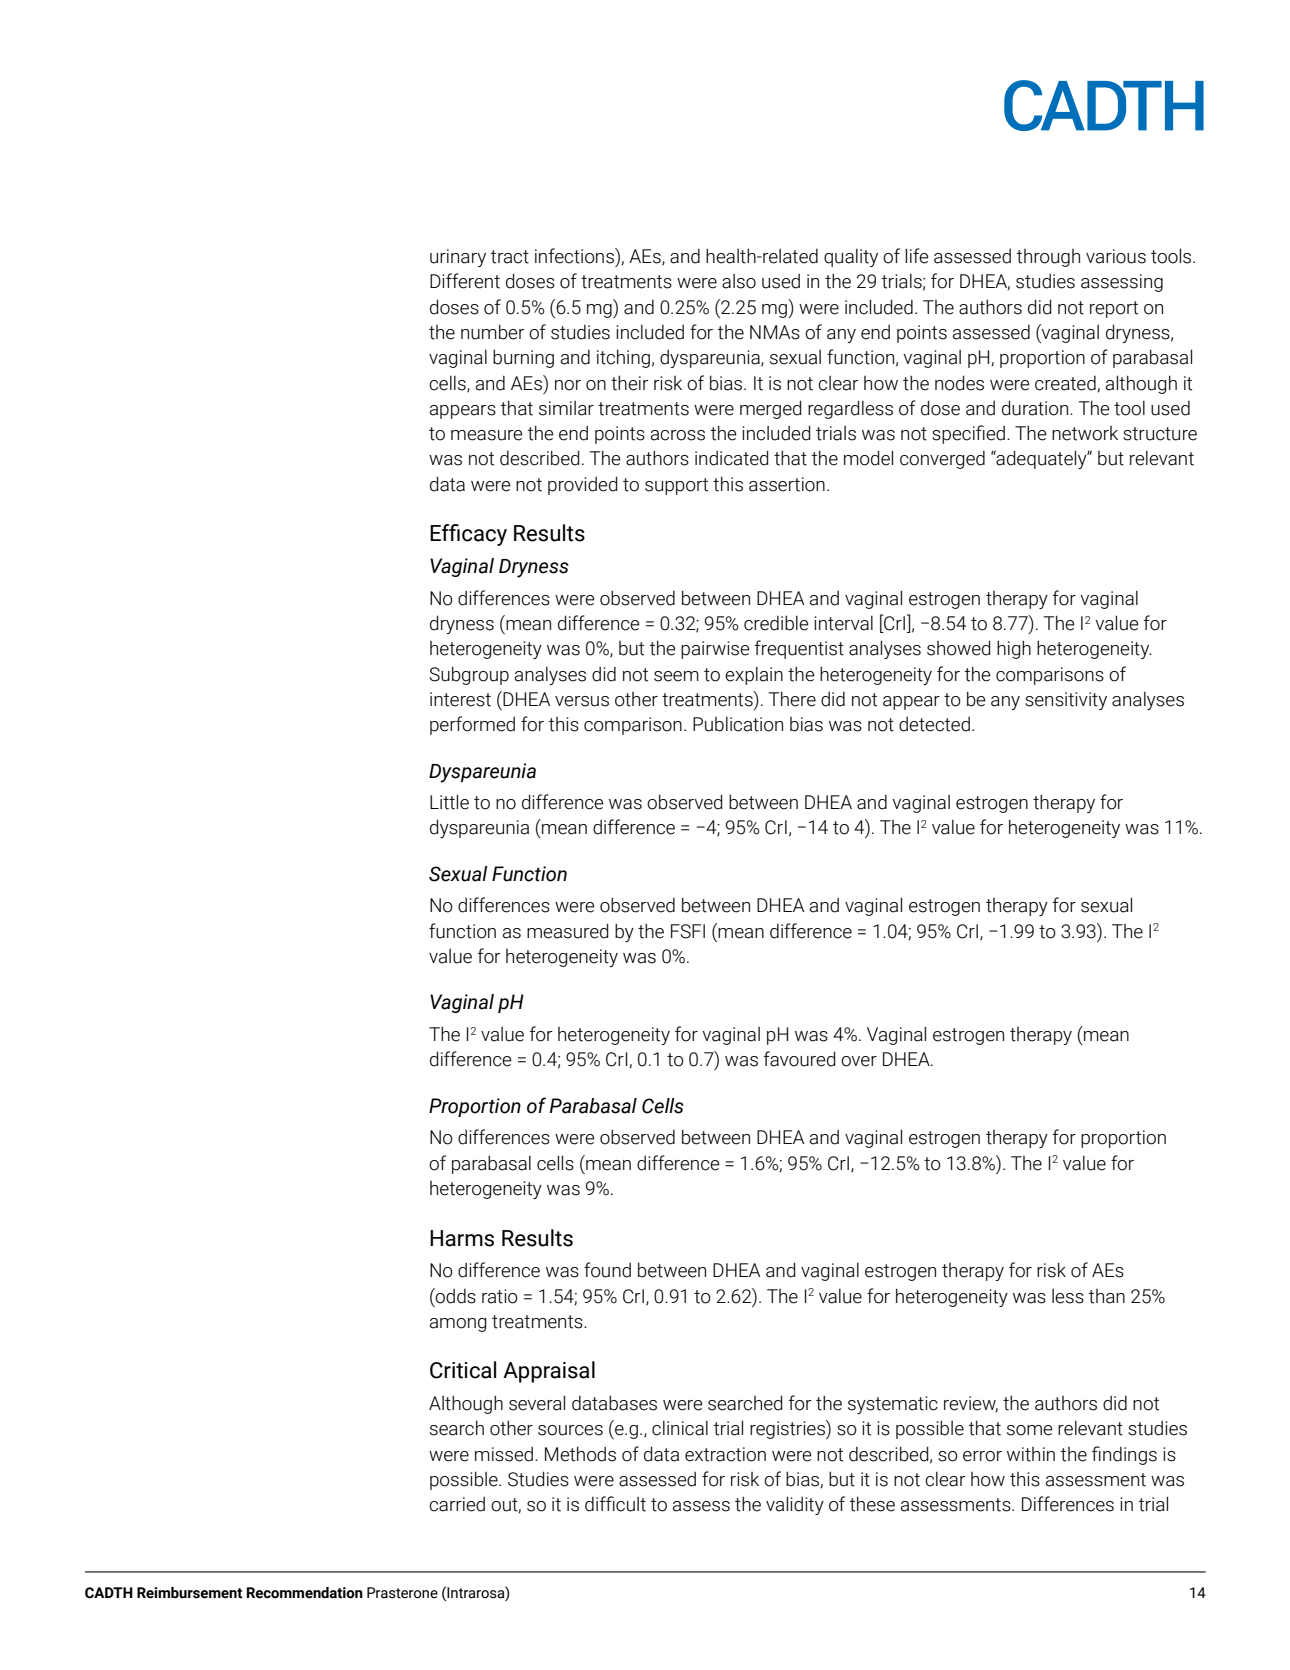  I want to click on difficult, so click(615, 1504).
